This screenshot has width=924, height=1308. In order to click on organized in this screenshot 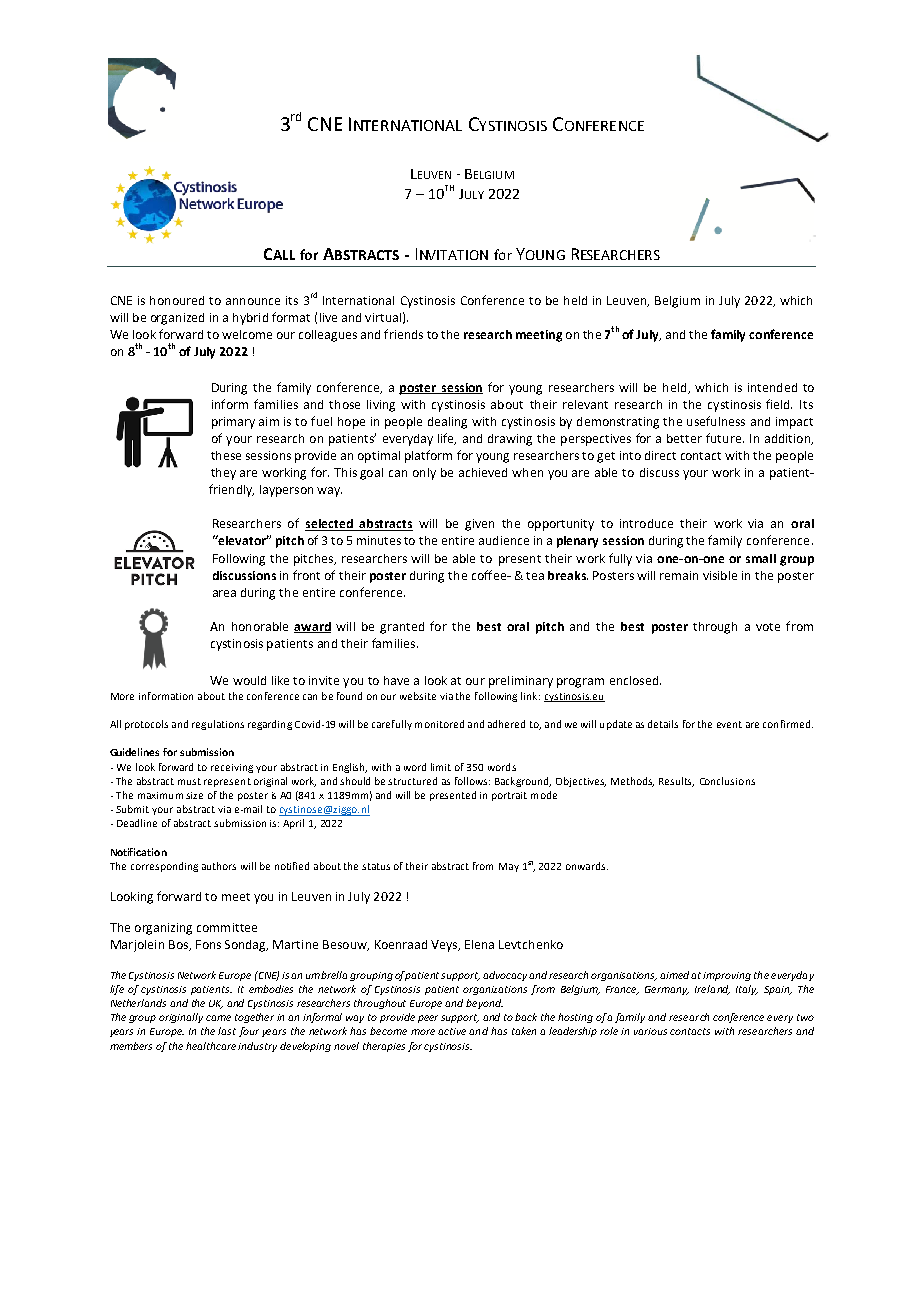, I will do `click(177, 319)`.
